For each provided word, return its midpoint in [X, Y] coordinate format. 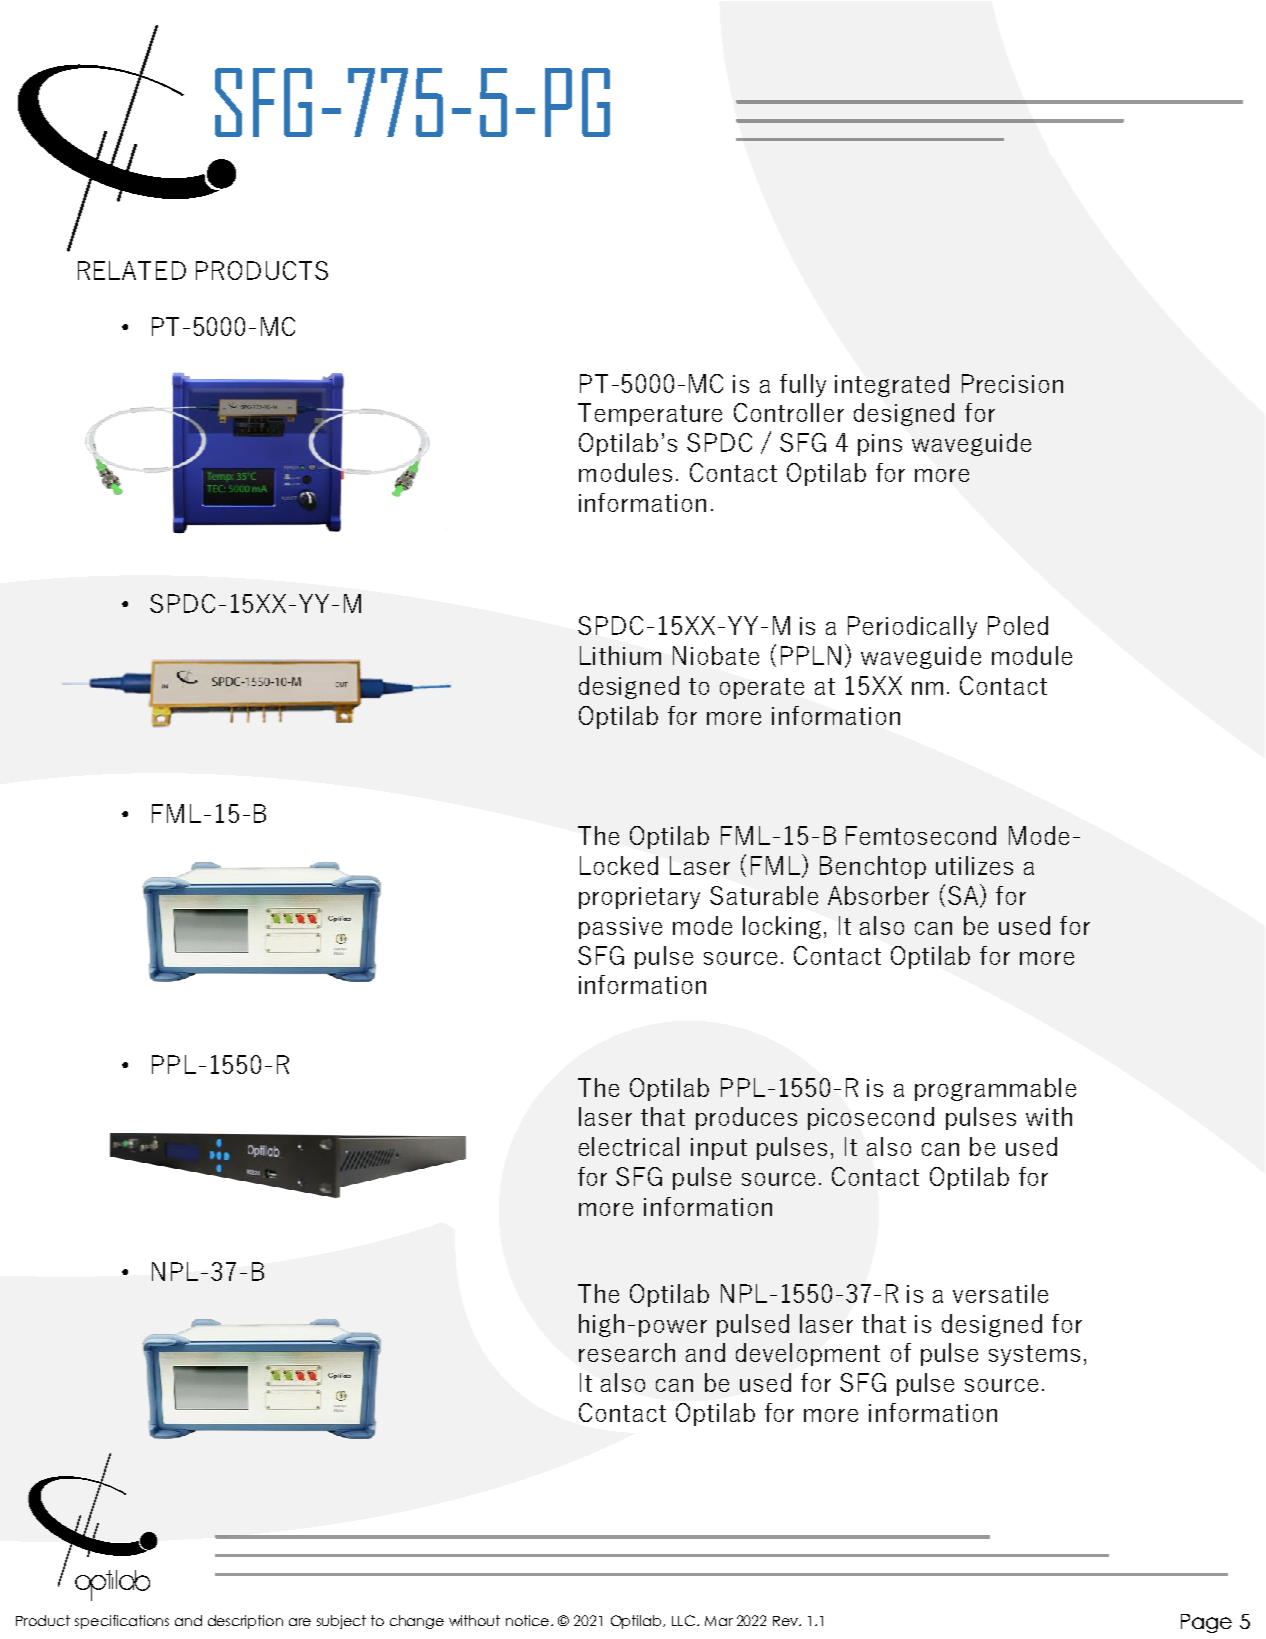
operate [762, 688]
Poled [1018, 625]
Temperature [650, 414]
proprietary [639, 898]
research [627, 1352]
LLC [683, 1620]
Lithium [620, 655]
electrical [629, 1146]
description [245, 1622]
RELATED [132, 270]
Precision [1012, 383]
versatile [1000, 1293]
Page [1206, 1623]
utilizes [974, 865]
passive [620, 928]
